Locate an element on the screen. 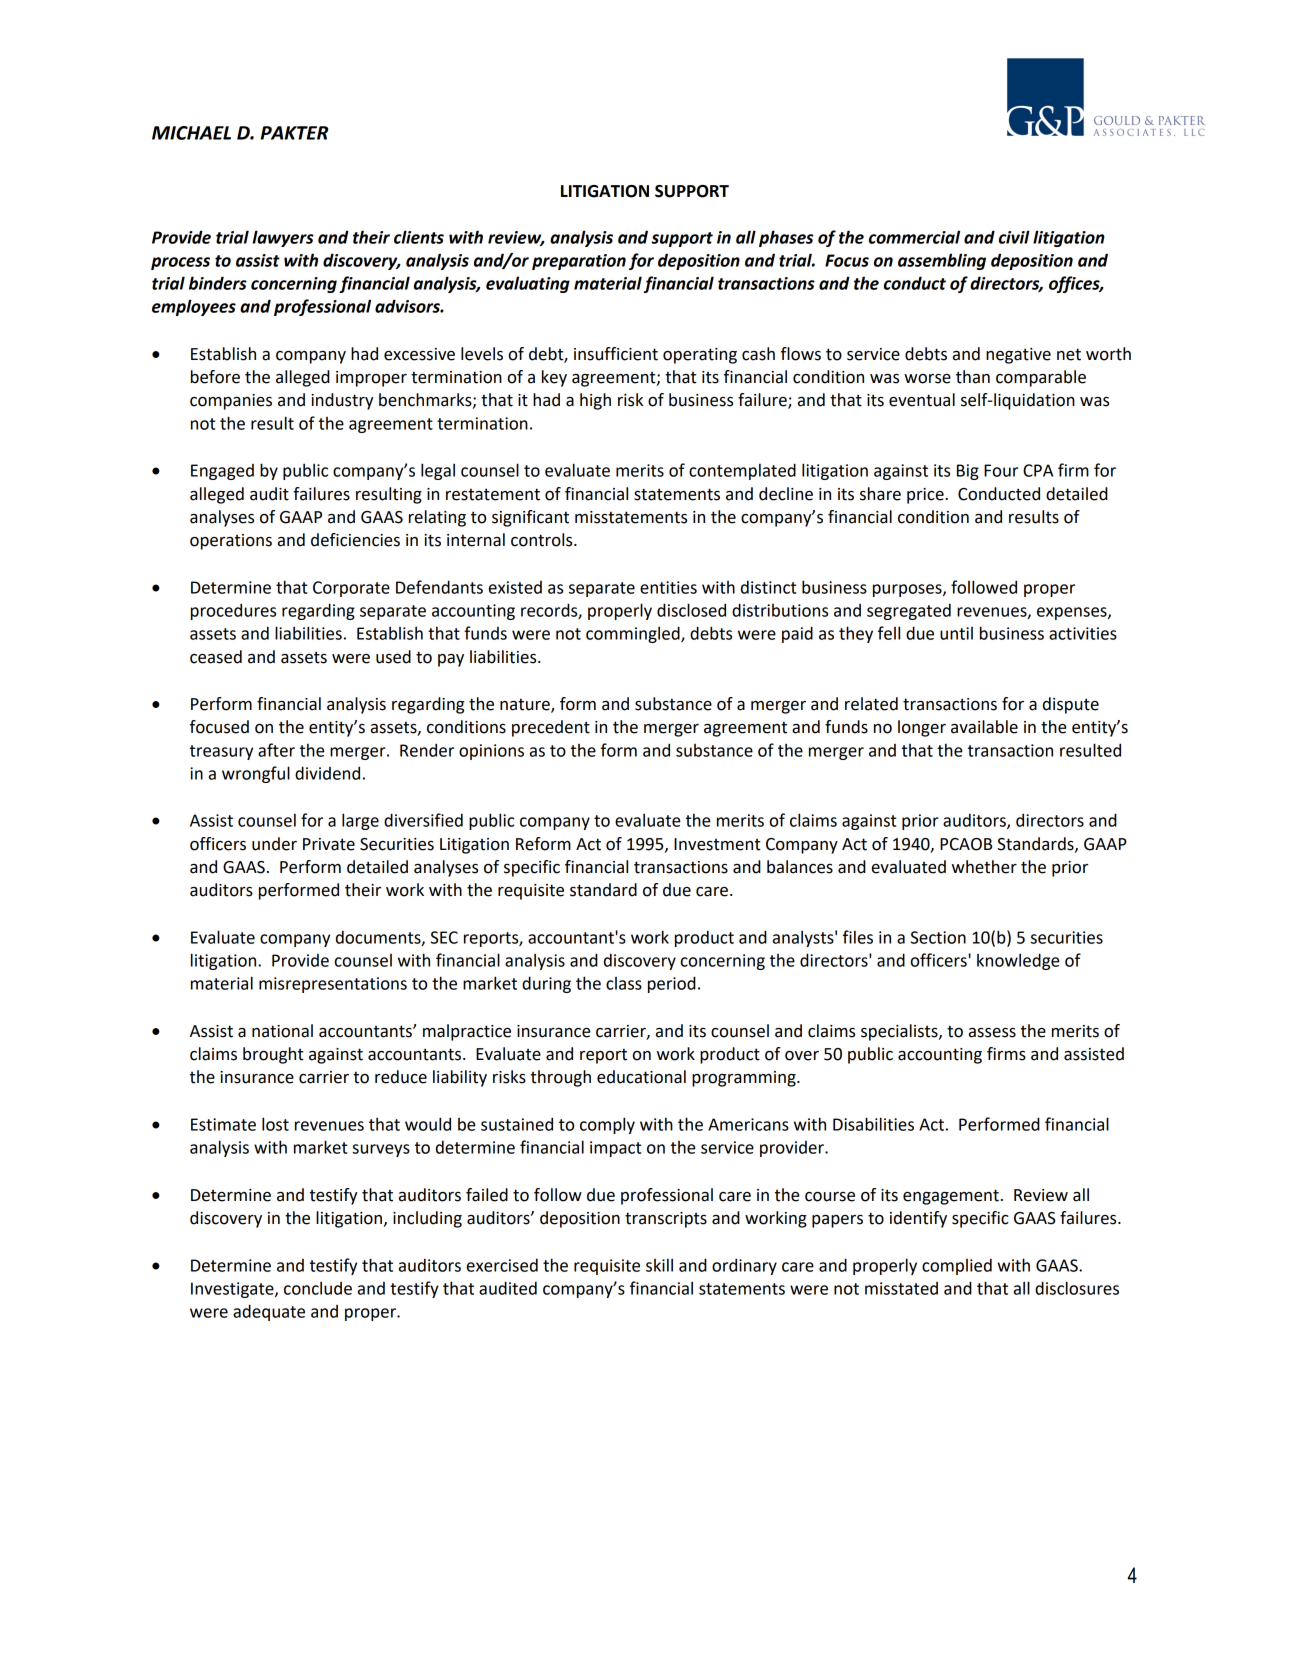  whether is located at coordinates (984, 867).
